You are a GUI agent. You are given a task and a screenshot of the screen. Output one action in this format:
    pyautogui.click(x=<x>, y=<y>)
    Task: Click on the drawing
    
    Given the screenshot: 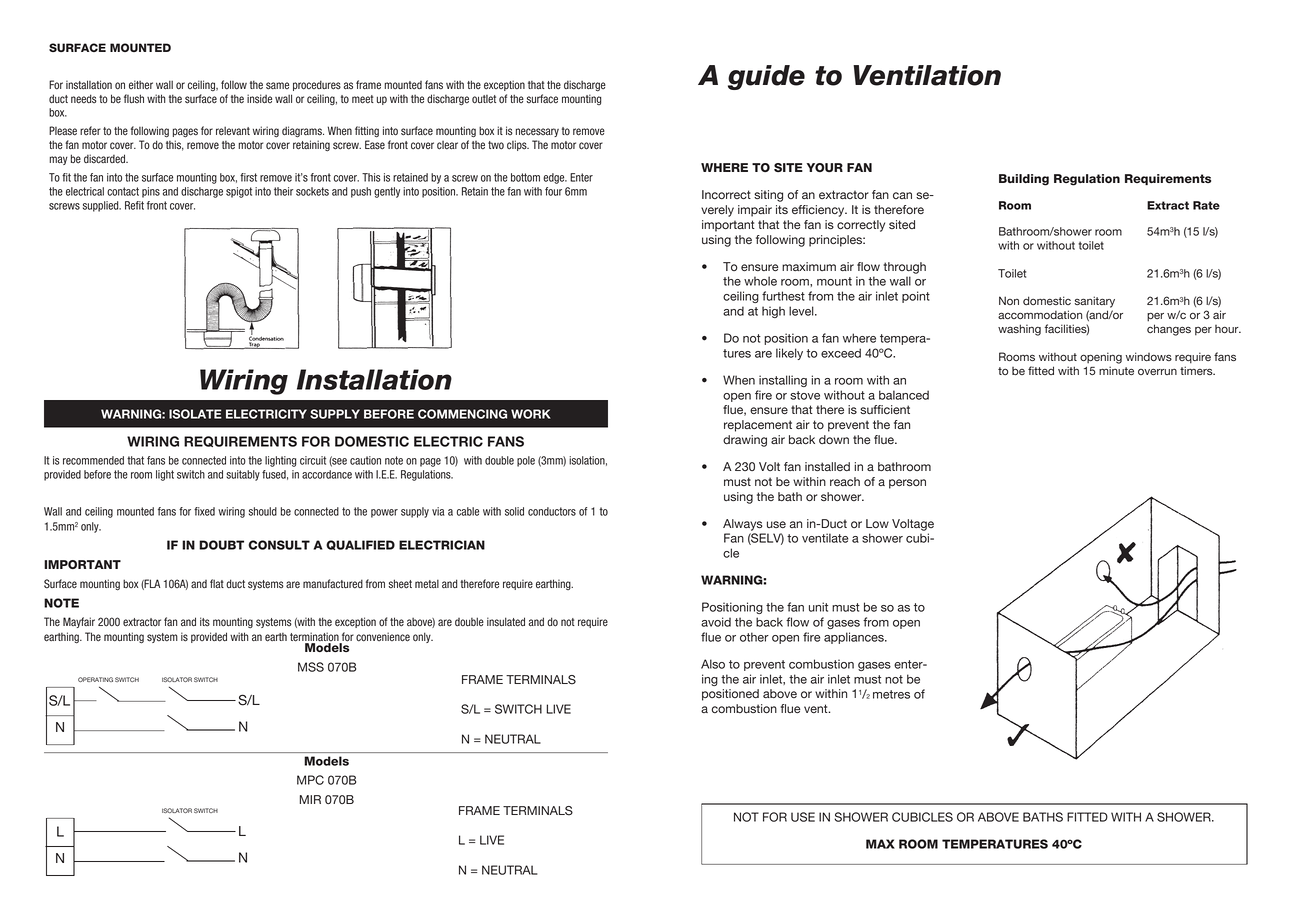 What is the action you would take?
    pyautogui.click(x=745, y=441)
